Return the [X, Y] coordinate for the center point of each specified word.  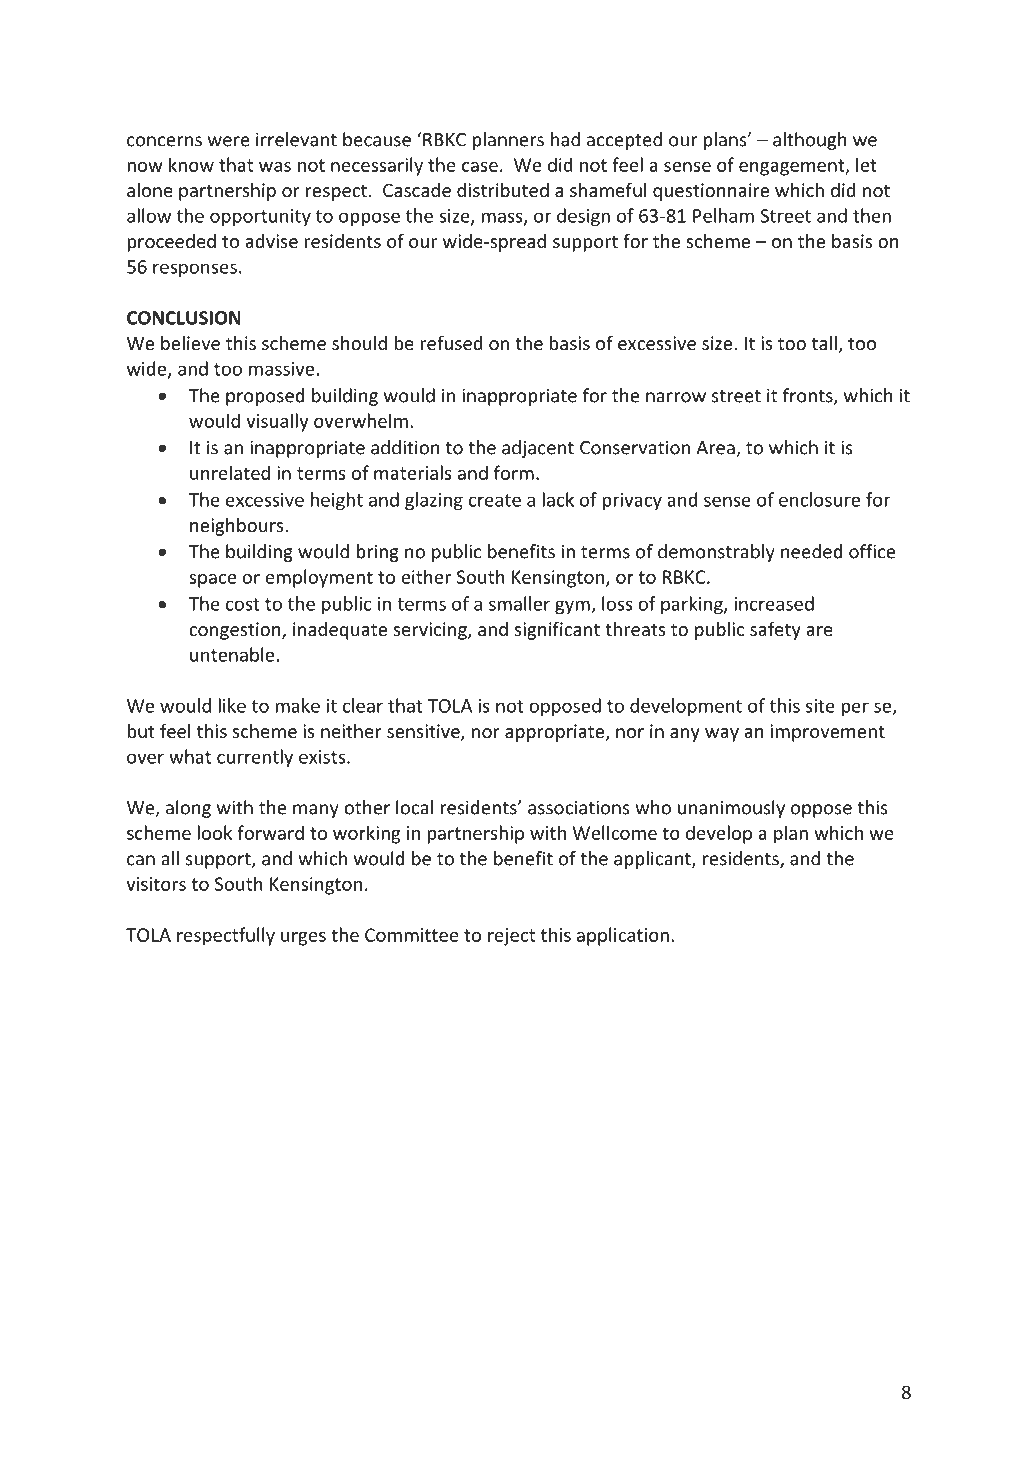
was [275, 167]
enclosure [819, 499]
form [514, 472]
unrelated [230, 472]
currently [255, 758]
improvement [828, 733]
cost [243, 604]
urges [303, 939]
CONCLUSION [184, 318]
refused [451, 342]
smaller [519, 603]
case [480, 167]
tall [824, 343]
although [810, 141]
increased [774, 603]
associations [579, 807]
